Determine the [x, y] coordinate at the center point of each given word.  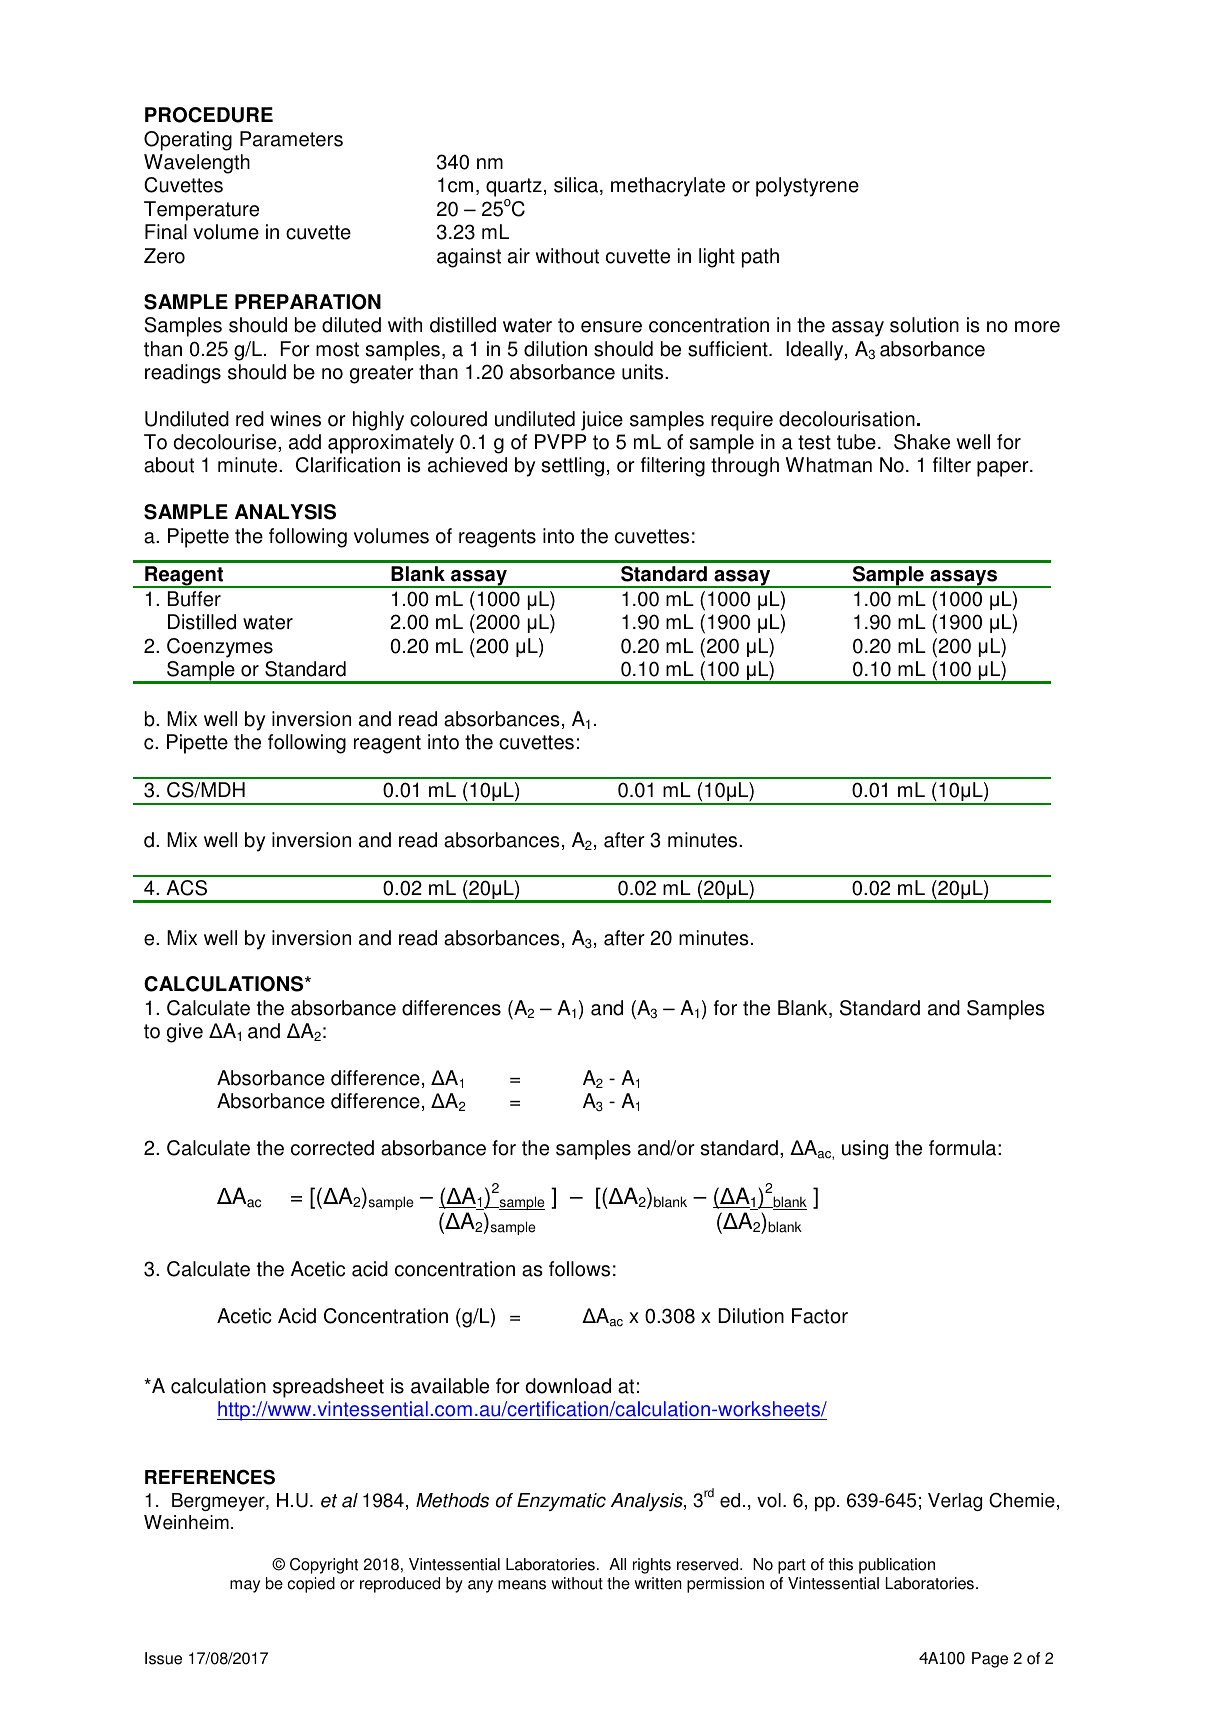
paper [1004, 469]
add [305, 442]
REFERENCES [210, 1477]
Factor [820, 1316]
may [245, 1586]
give [185, 1033]
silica [577, 186]
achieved [467, 465]
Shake [922, 442]
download [568, 1386]
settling [573, 467]
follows [579, 1269]
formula [964, 1148]
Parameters [291, 139]
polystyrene [807, 187]
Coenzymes [220, 648]
